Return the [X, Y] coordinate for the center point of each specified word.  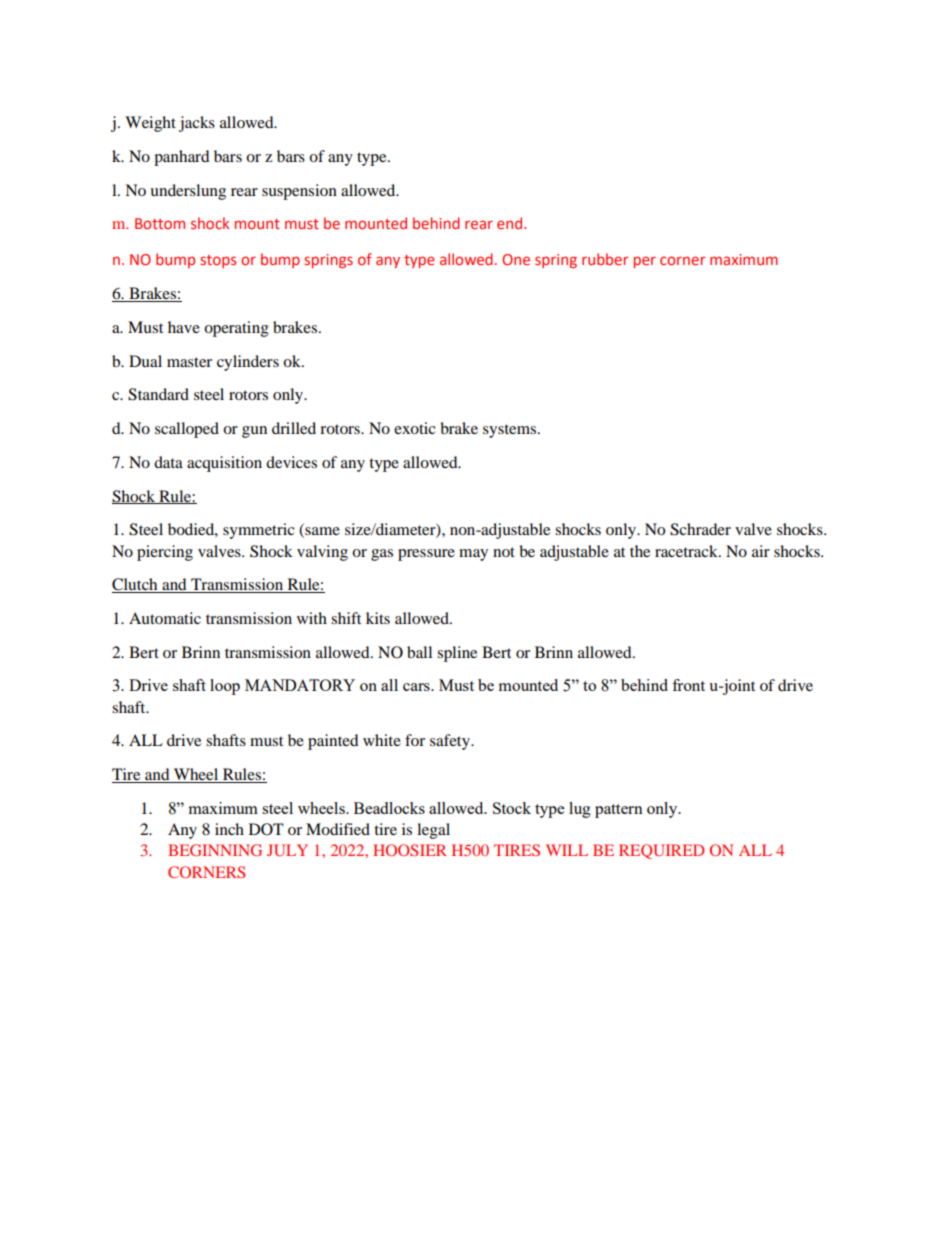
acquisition [224, 464]
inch [229, 829]
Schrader [700, 529]
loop [225, 687]
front [688, 685]
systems [511, 431]
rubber [605, 259]
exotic [415, 428]
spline [457, 654]
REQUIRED [661, 851]
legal [433, 831]
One [516, 259]
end [511, 223]
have [184, 327]
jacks [197, 124]
